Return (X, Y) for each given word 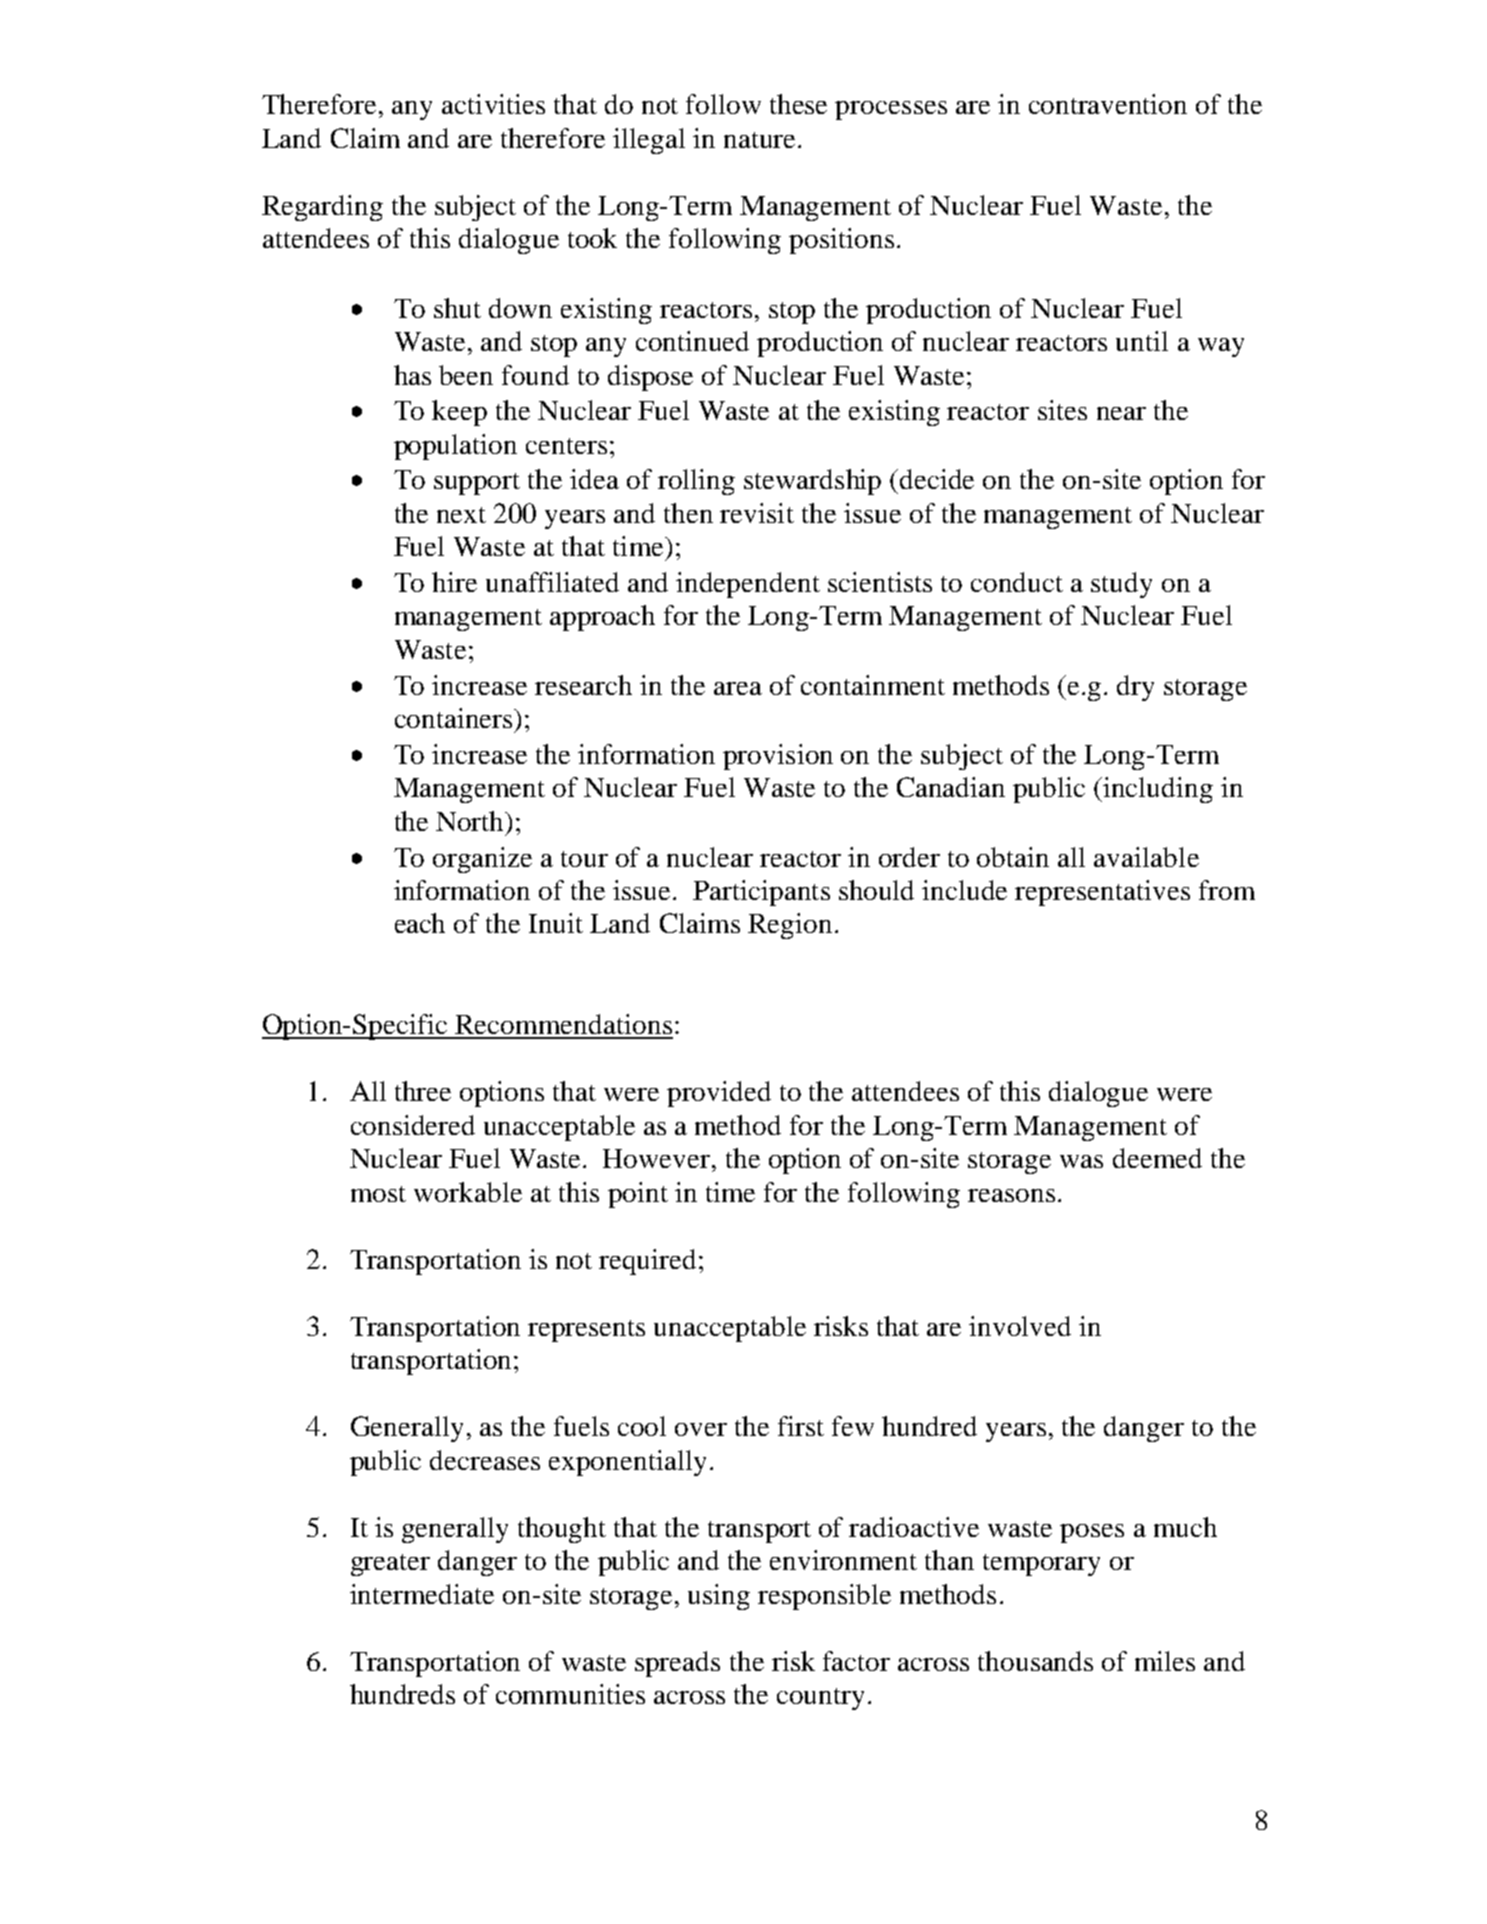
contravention (1108, 104)
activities (493, 104)
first (801, 1426)
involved (1020, 1326)
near (1121, 413)
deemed (1157, 1158)
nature (759, 140)
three (423, 1091)
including (1158, 790)
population (455, 447)
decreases (485, 1460)
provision (778, 757)
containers (455, 718)
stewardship (812, 482)
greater (390, 1565)
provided (719, 1094)
